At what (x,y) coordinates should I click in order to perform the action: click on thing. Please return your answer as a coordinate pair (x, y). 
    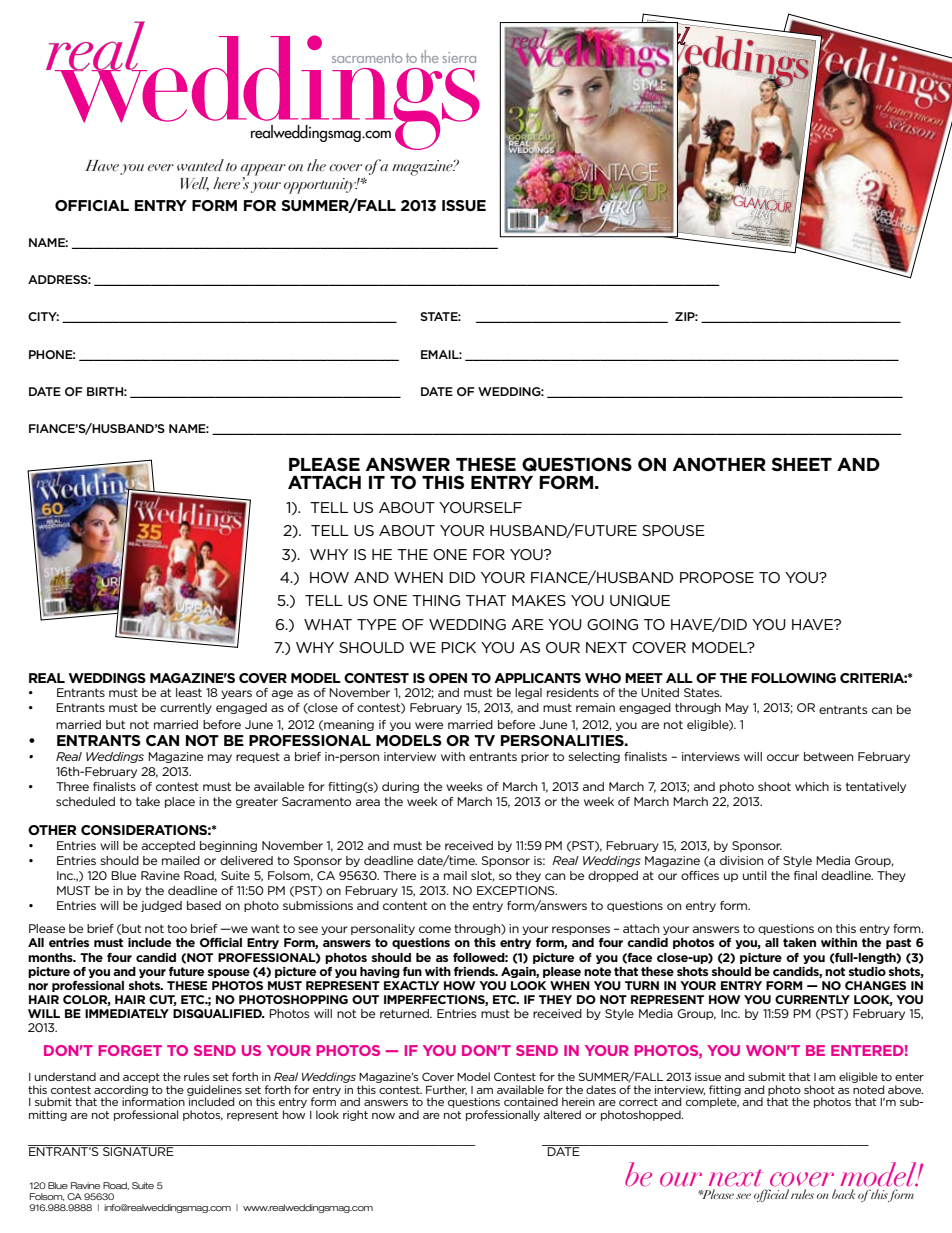
    Looking at the image, I should click on (436, 600).
